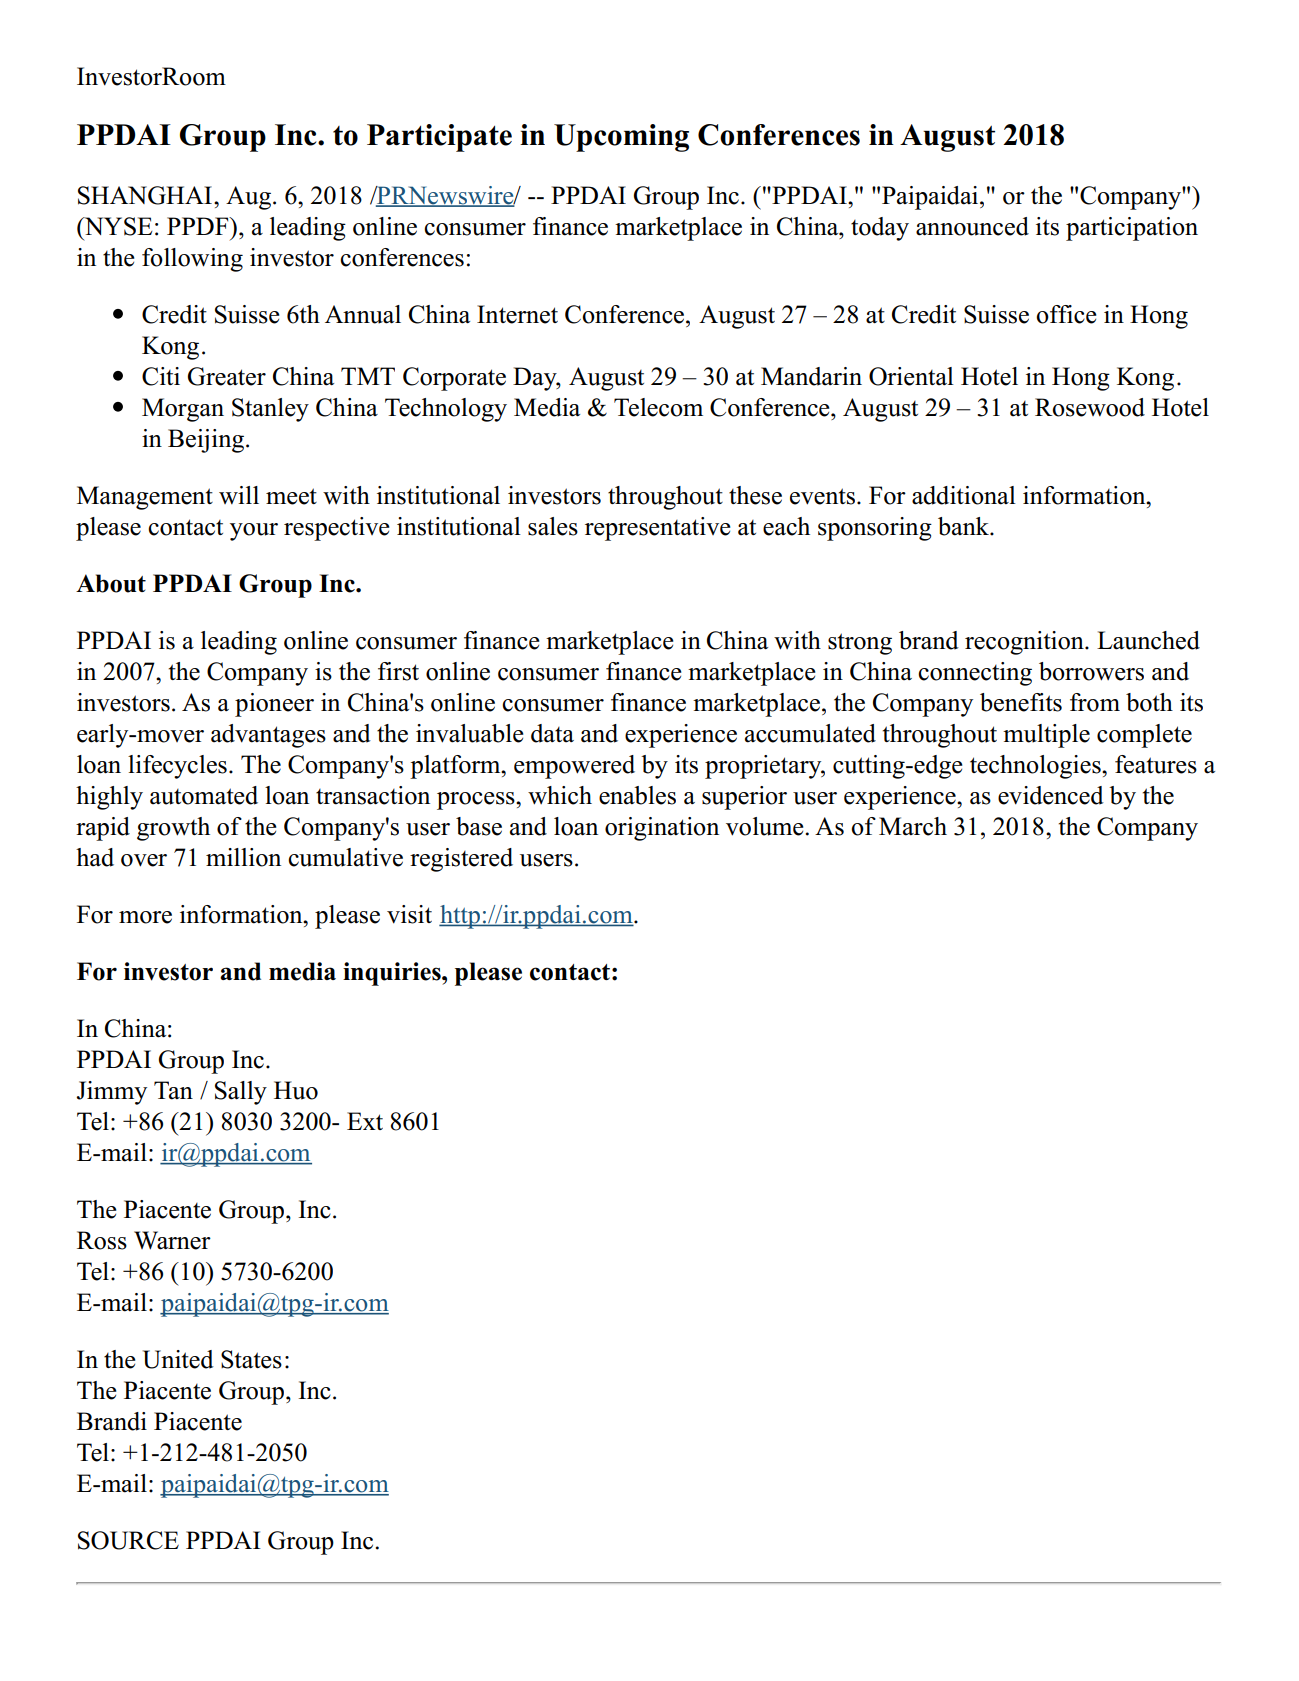  What do you see at coordinates (552, 733) in the screenshot?
I see `data` at bounding box center [552, 733].
